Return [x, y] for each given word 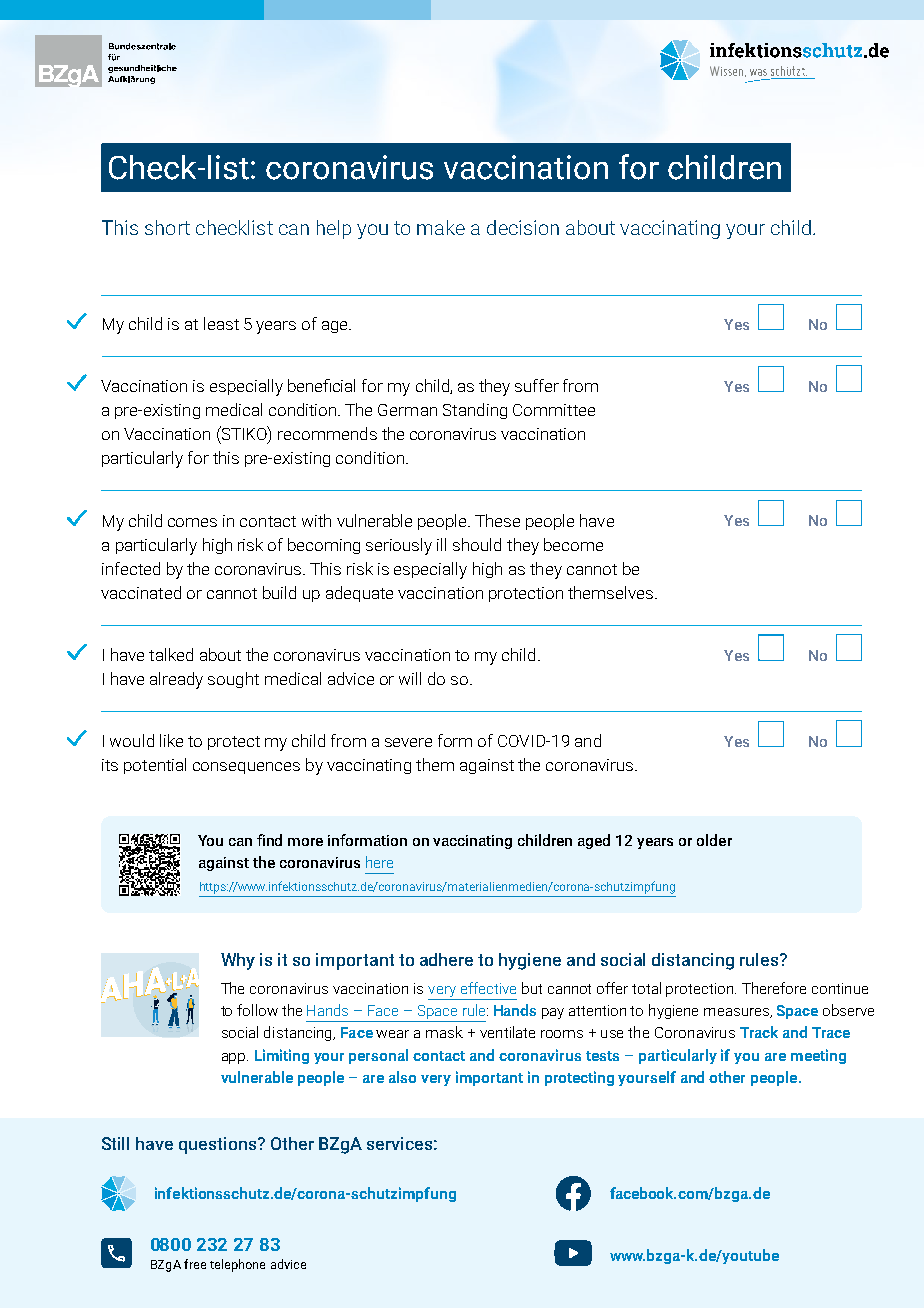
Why [238, 961]
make [441, 227]
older [714, 840]
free [195, 1264]
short [167, 227]
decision [523, 227]
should [477, 544]
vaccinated [141, 592]
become [573, 544]
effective [488, 988]
